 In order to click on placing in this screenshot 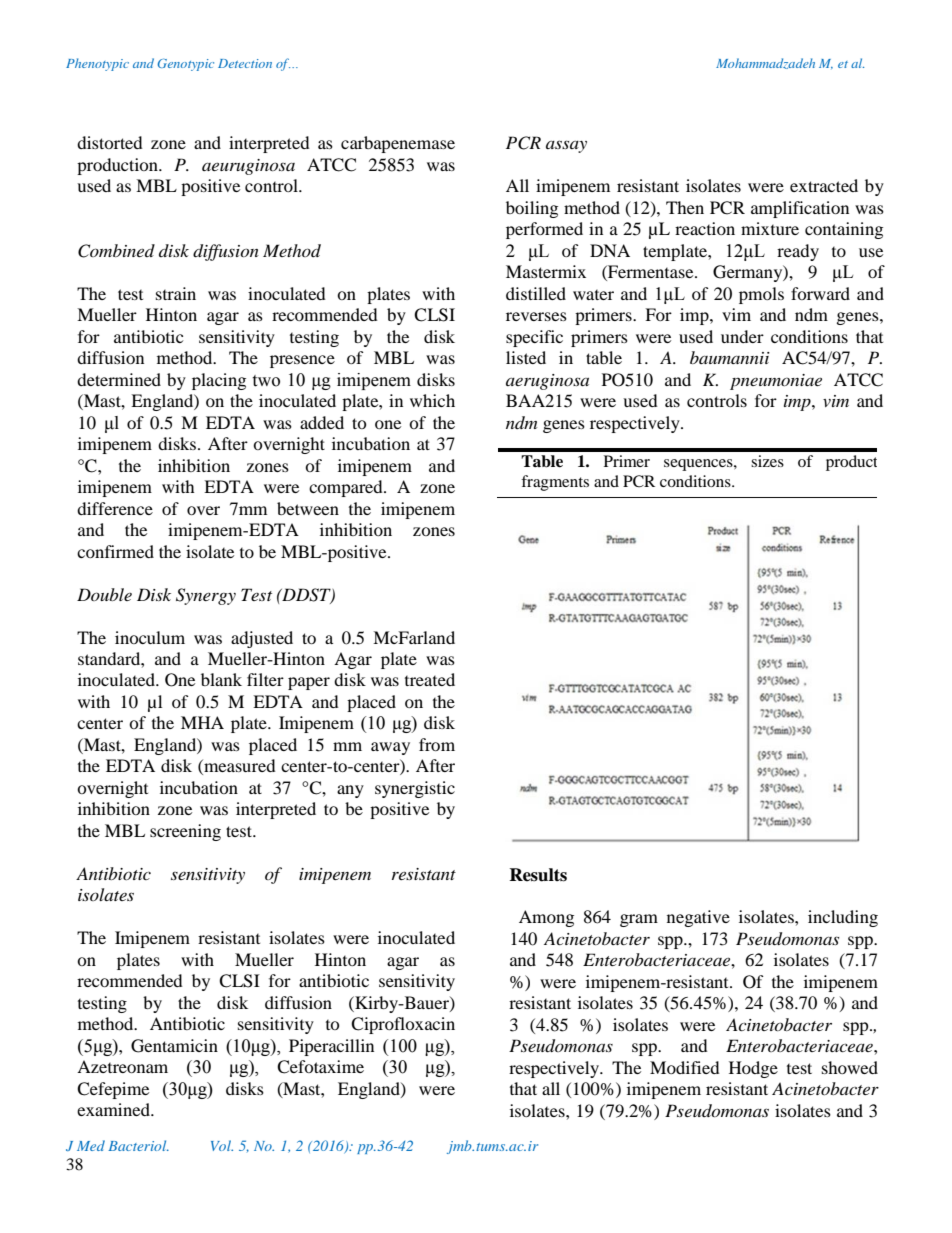, I will do `click(219, 381)`.
